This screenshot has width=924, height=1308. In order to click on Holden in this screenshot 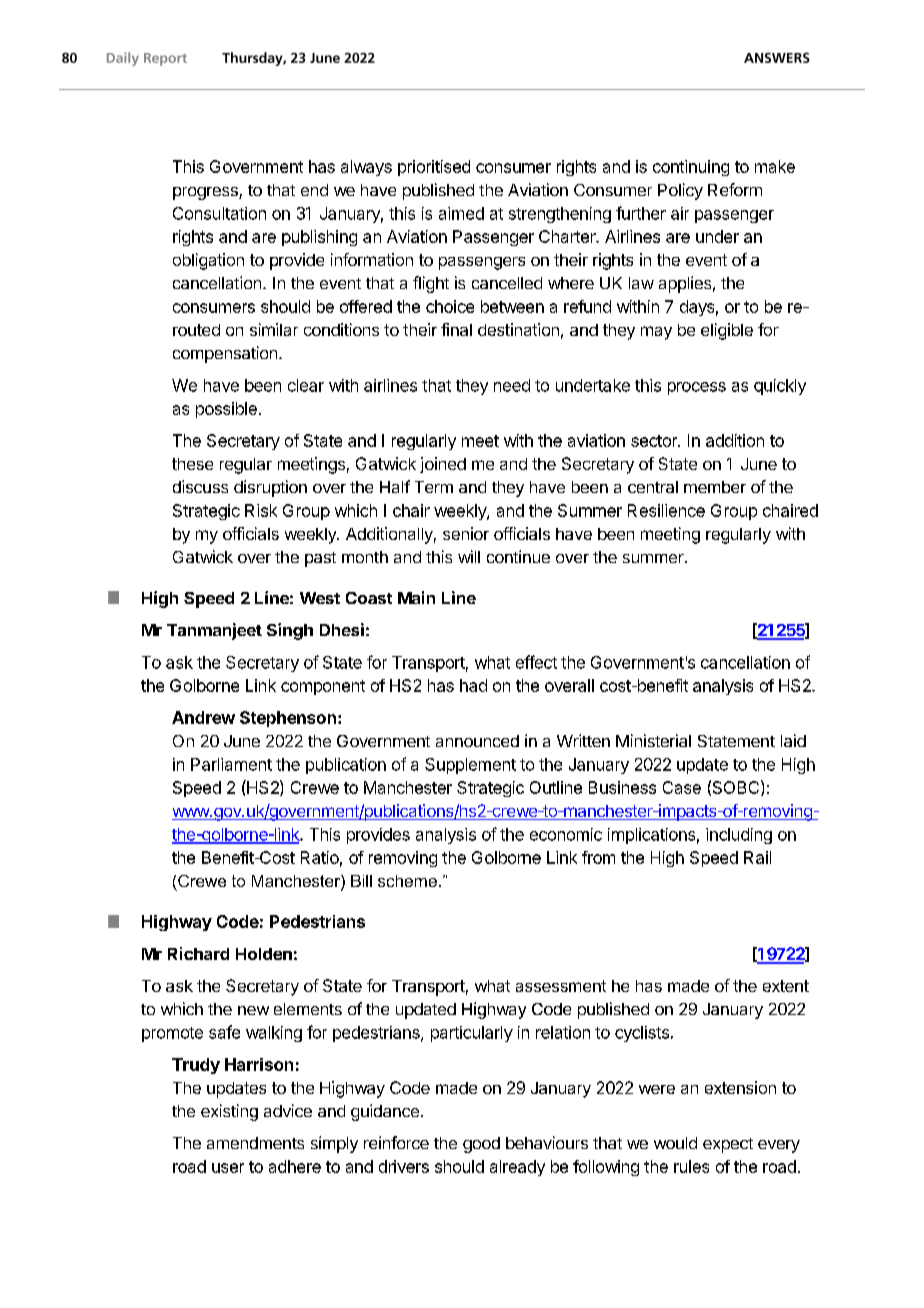, I will do `click(264, 954)`.
